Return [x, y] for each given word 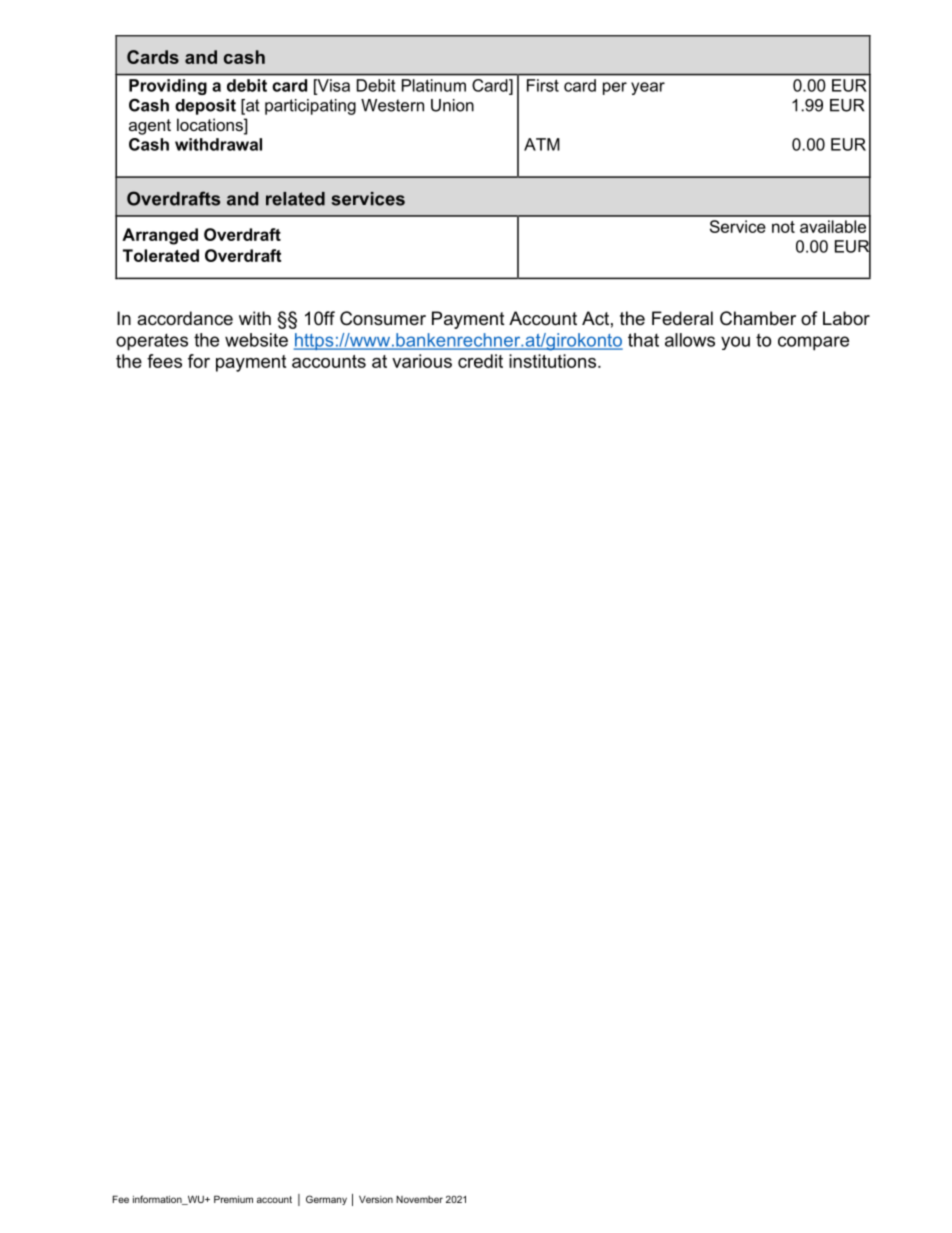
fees [164, 361]
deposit [205, 107]
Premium [233, 1199]
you [735, 343]
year [648, 88]
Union [452, 105]
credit [480, 361]
